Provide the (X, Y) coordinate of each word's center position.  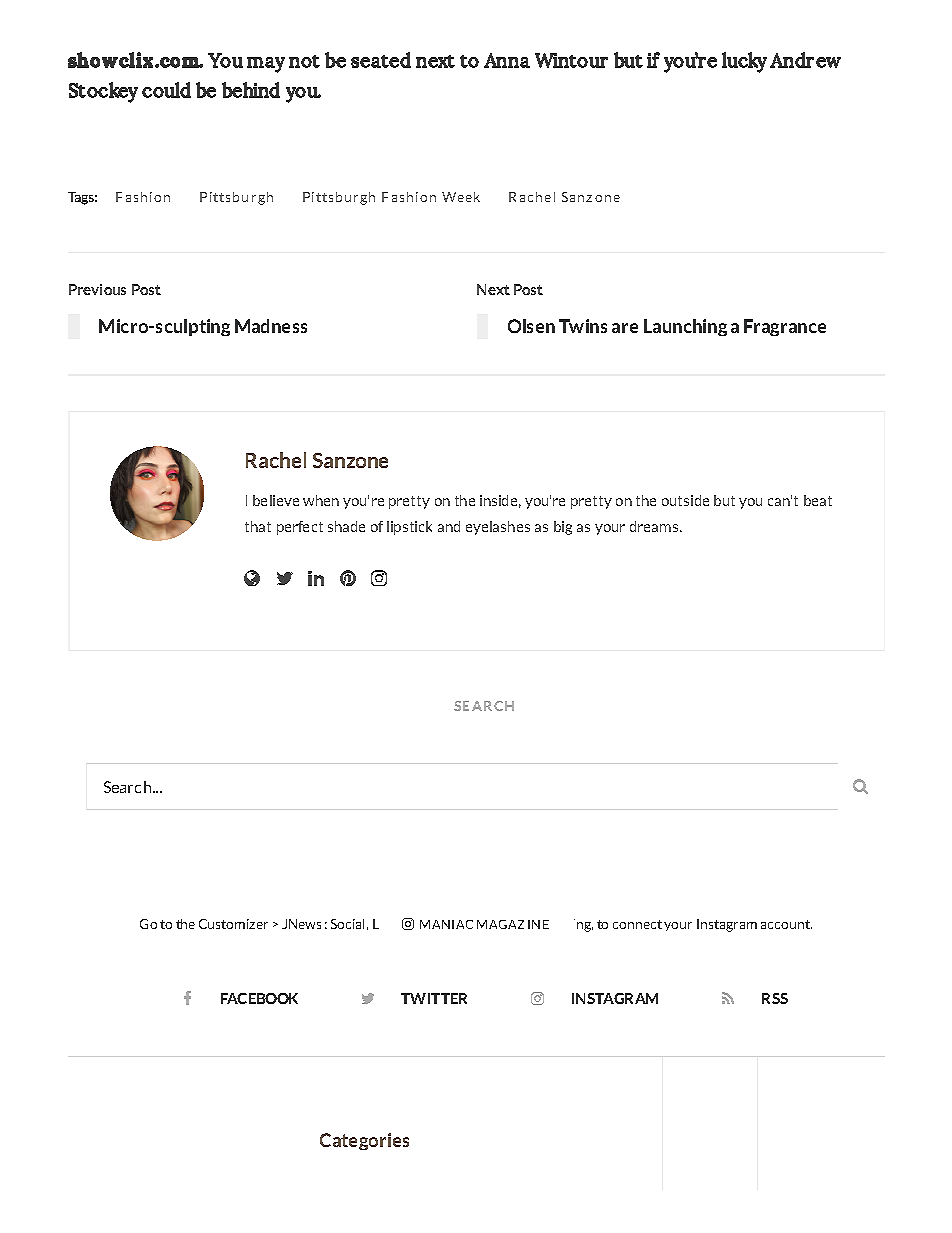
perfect (300, 528)
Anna (507, 60)
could (166, 90)
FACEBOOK (259, 998)
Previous (97, 289)
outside (685, 500)
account (786, 924)
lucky (744, 62)
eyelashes (498, 528)
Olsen (531, 326)
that (258, 526)
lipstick (409, 528)
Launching (685, 327)
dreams (655, 526)
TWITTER (434, 998)
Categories (364, 1141)
